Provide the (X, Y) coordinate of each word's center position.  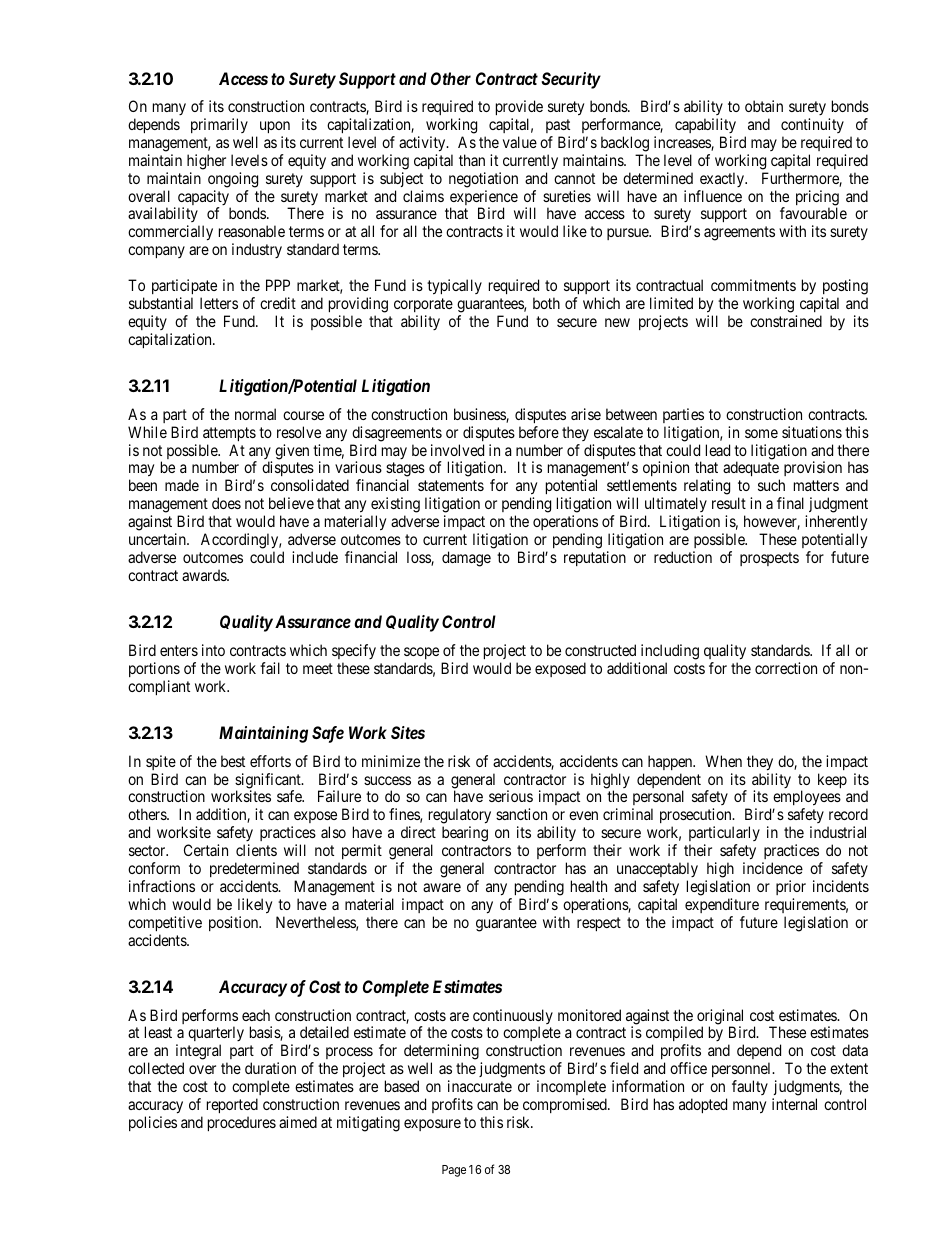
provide (519, 107)
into (213, 650)
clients (256, 850)
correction (786, 668)
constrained (786, 321)
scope (421, 653)
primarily (219, 125)
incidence (773, 868)
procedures (242, 1123)
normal (255, 414)
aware (442, 887)
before (539, 432)
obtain (764, 106)
